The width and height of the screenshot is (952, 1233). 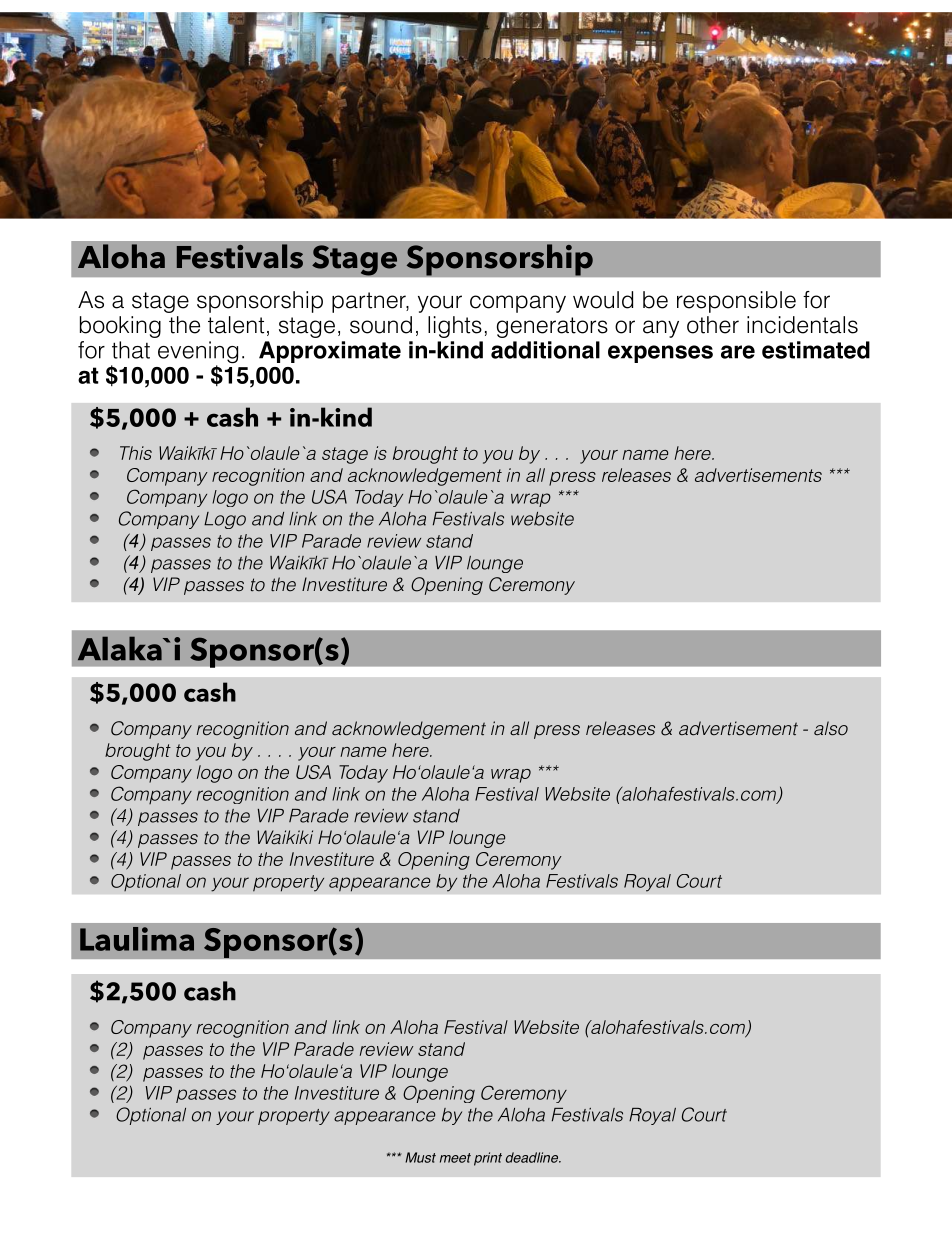 What do you see at coordinates (455, 327) in the screenshot?
I see `lights` at bounding box center [455, 327].
